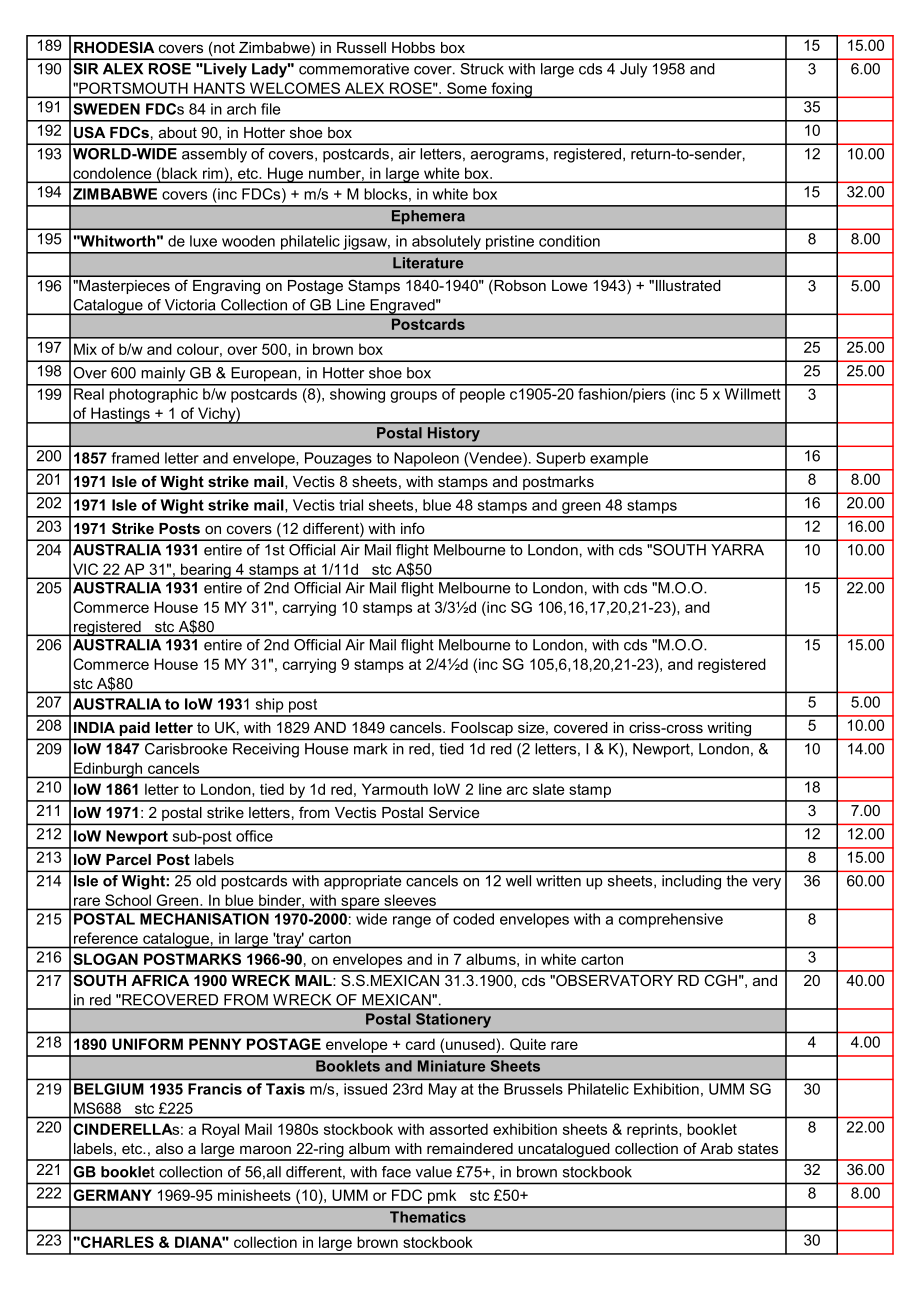 The width and height of the image is (924, 1308). Describe the element at coordinates (569, 241) in the image. I see `condition` at that location.
